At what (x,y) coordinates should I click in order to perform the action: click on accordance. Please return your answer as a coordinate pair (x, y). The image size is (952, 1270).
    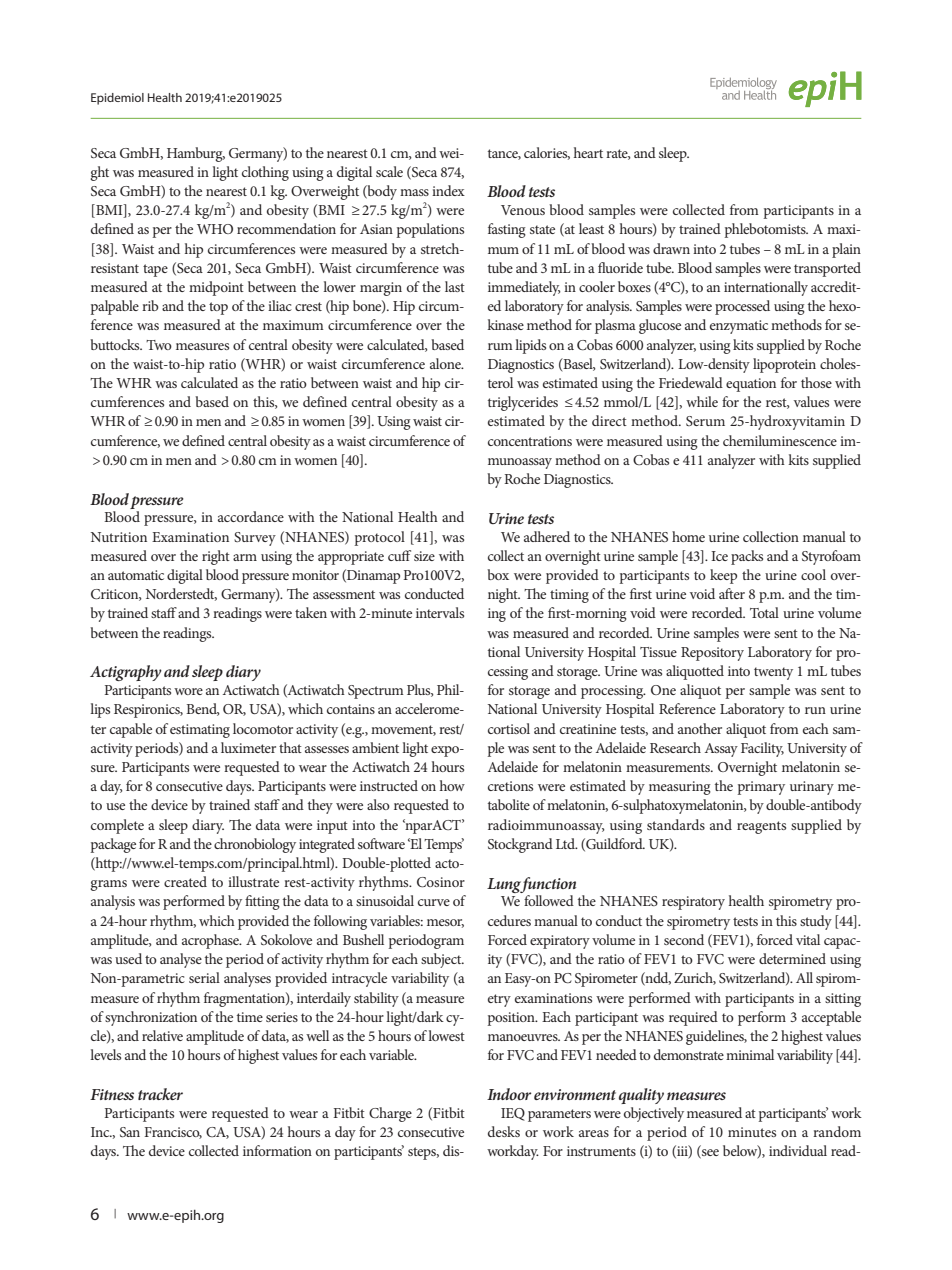
    Looking at the image, I should click on (251, 516).
